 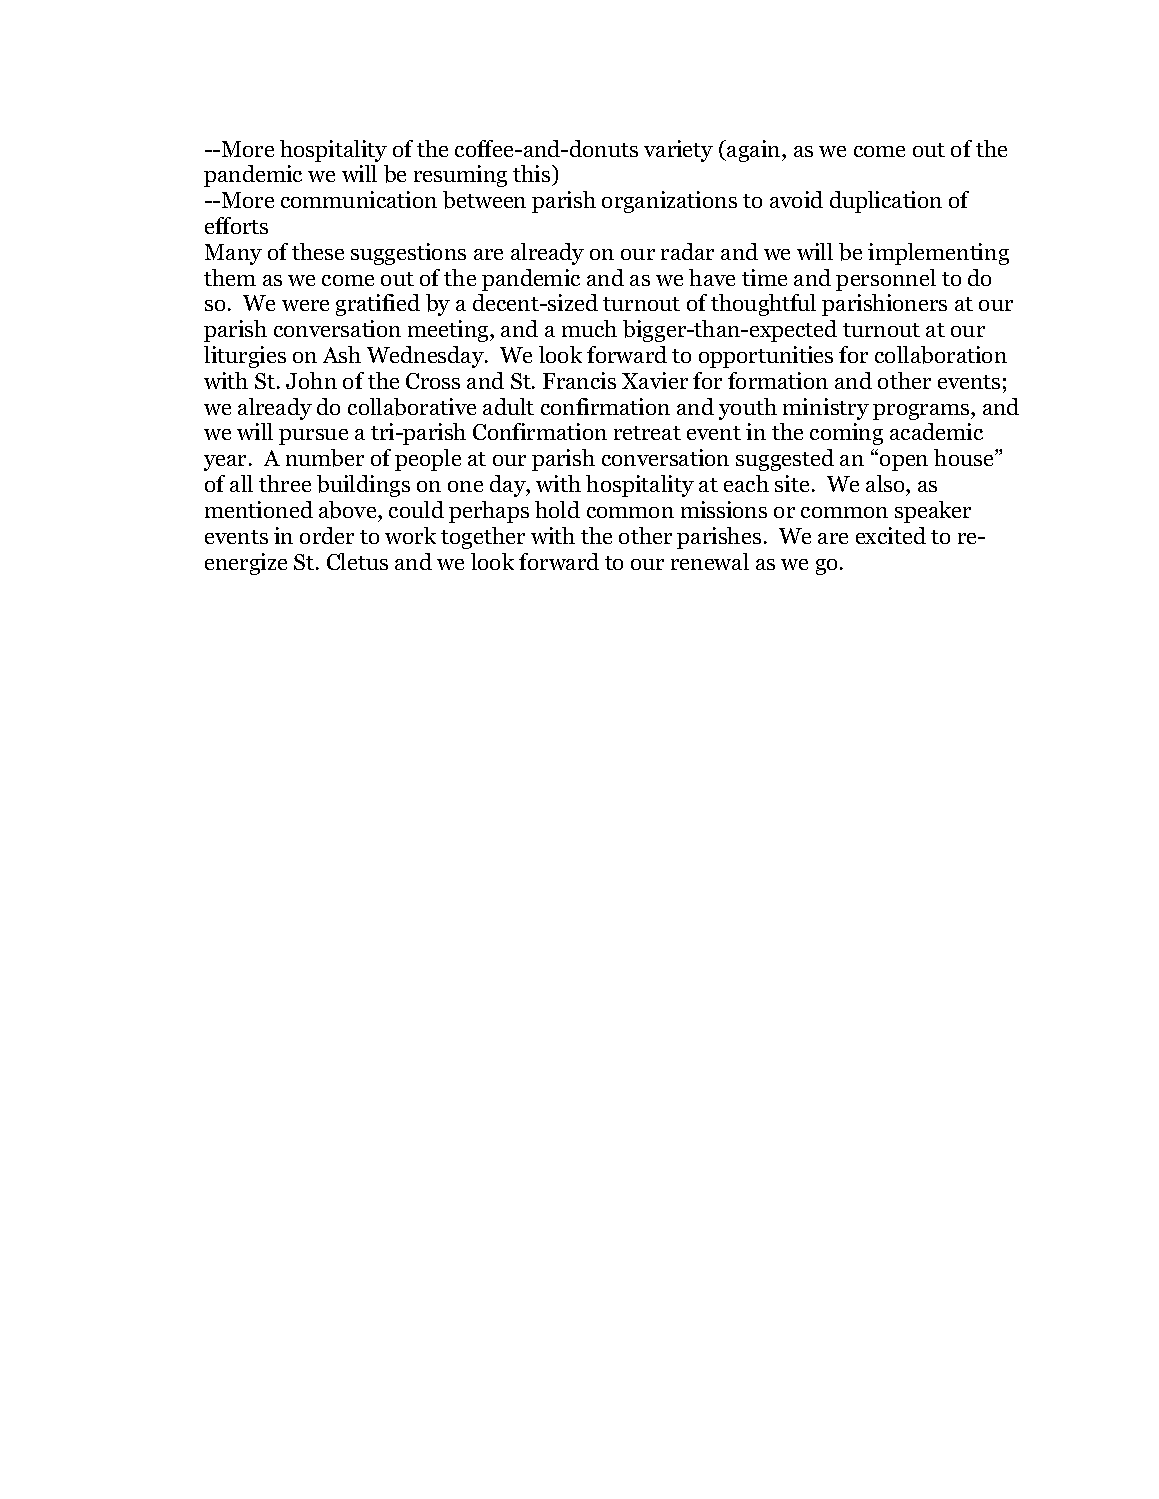 I want to click on Ash, so click(x=342, y=354).
